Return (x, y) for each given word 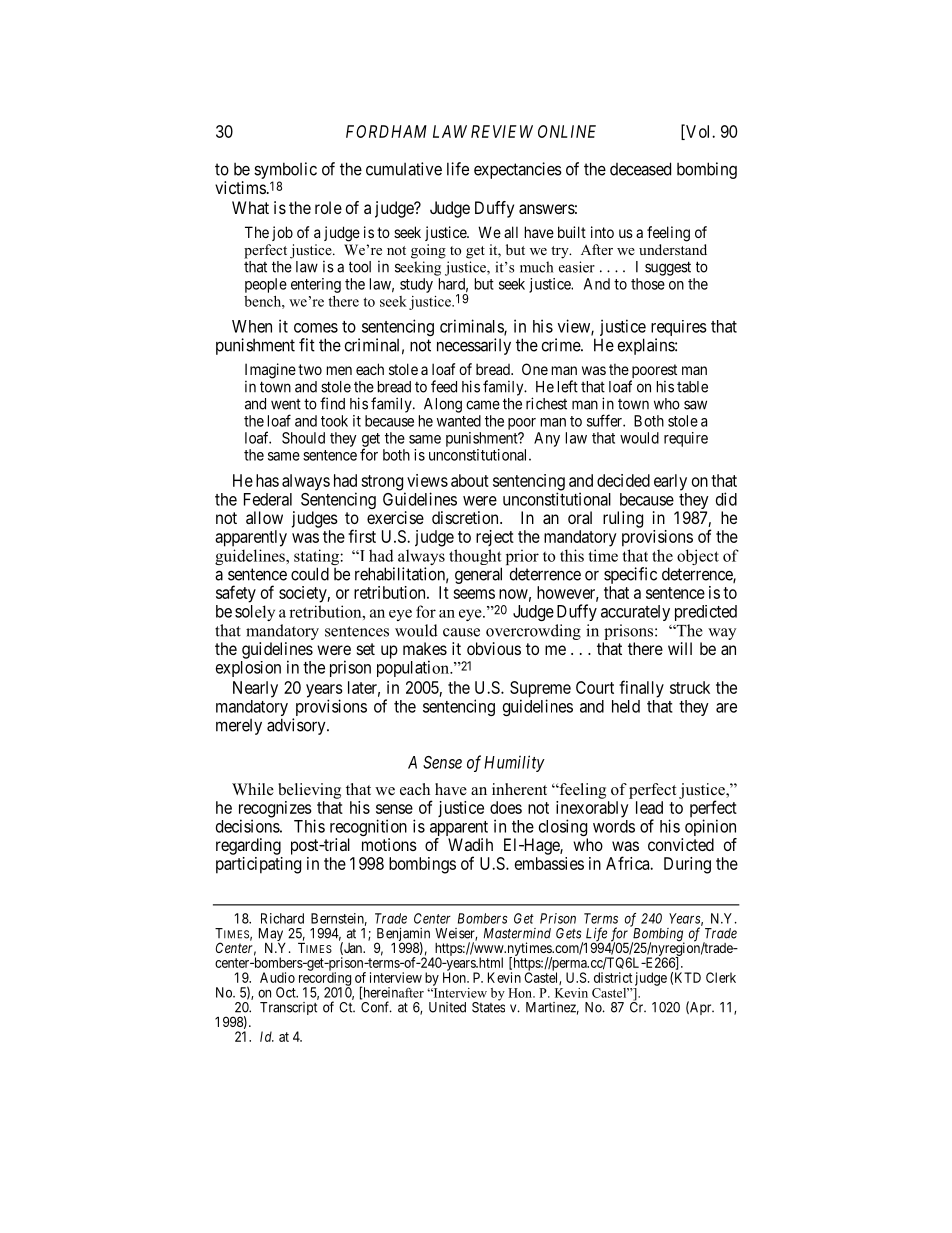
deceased (640, 169)
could (310, 574)
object (698, 557)
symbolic (285, 170)
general (478, 575)
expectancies (518, 170)
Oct (287, 992)
